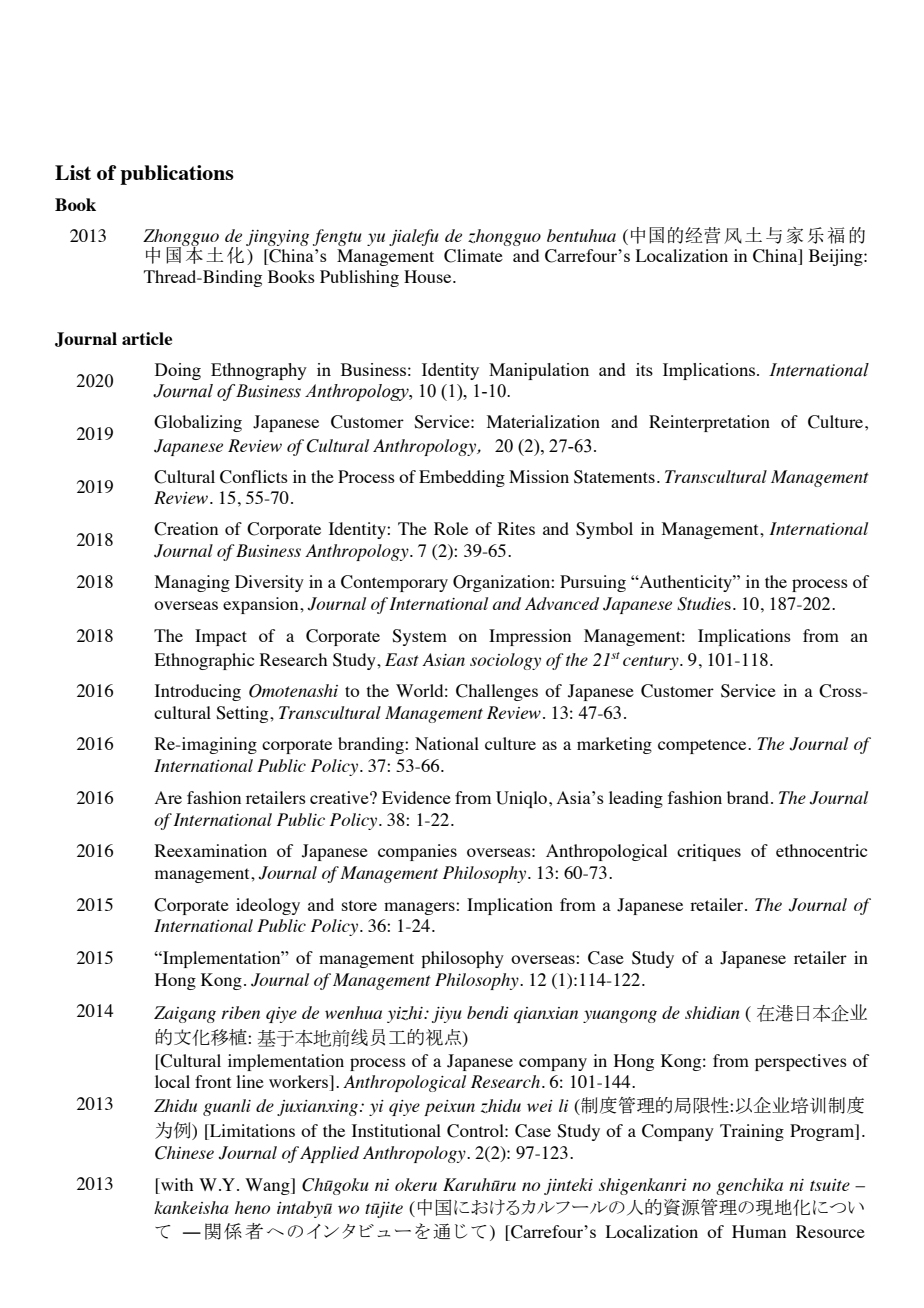 The image size is (924, 1308). What do you see at coordinates (837, 257) in the screenshot?
I see `Beijing` at bounding box center [837, 257].
